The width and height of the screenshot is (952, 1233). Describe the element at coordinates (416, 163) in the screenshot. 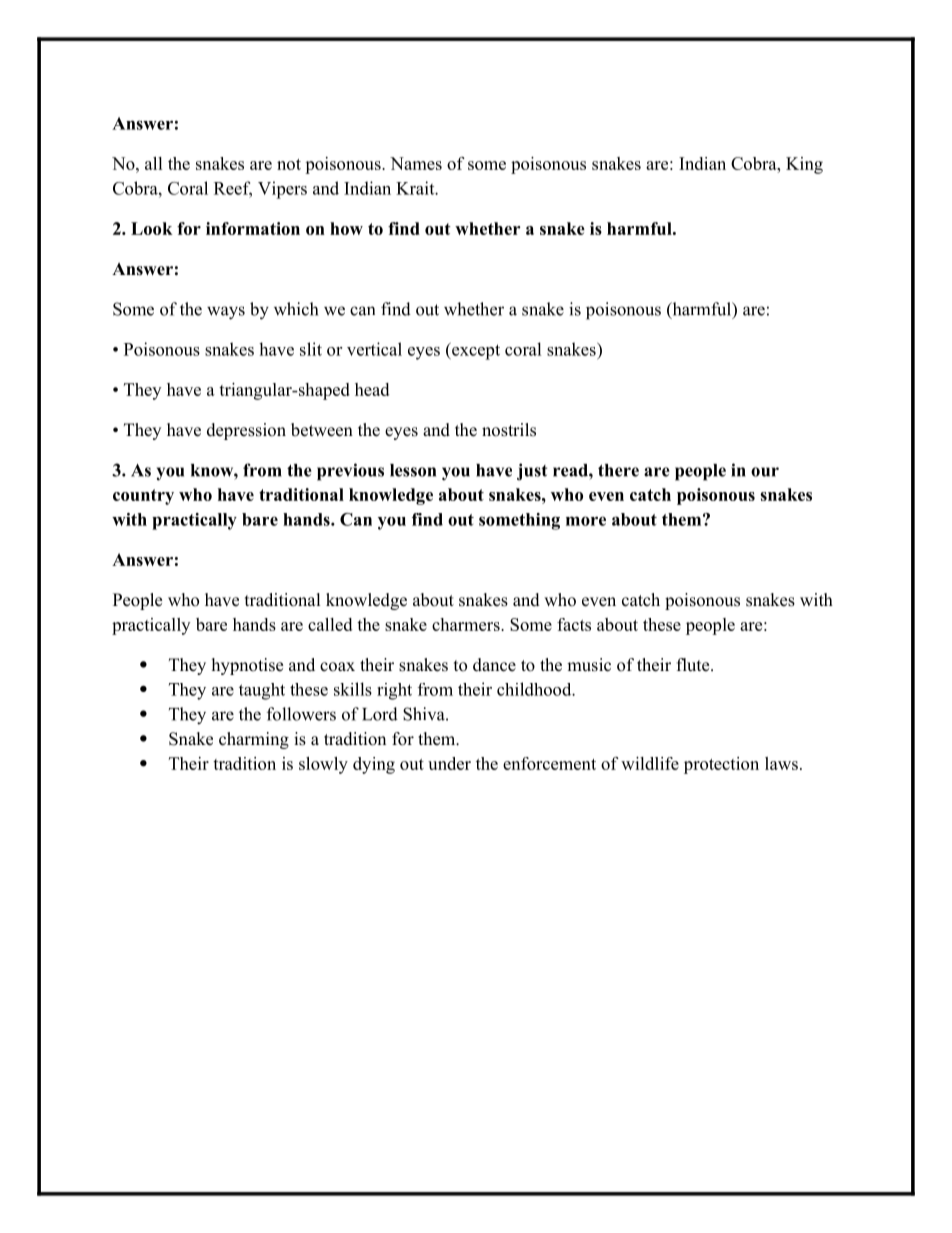

I see `Names` at that location.
